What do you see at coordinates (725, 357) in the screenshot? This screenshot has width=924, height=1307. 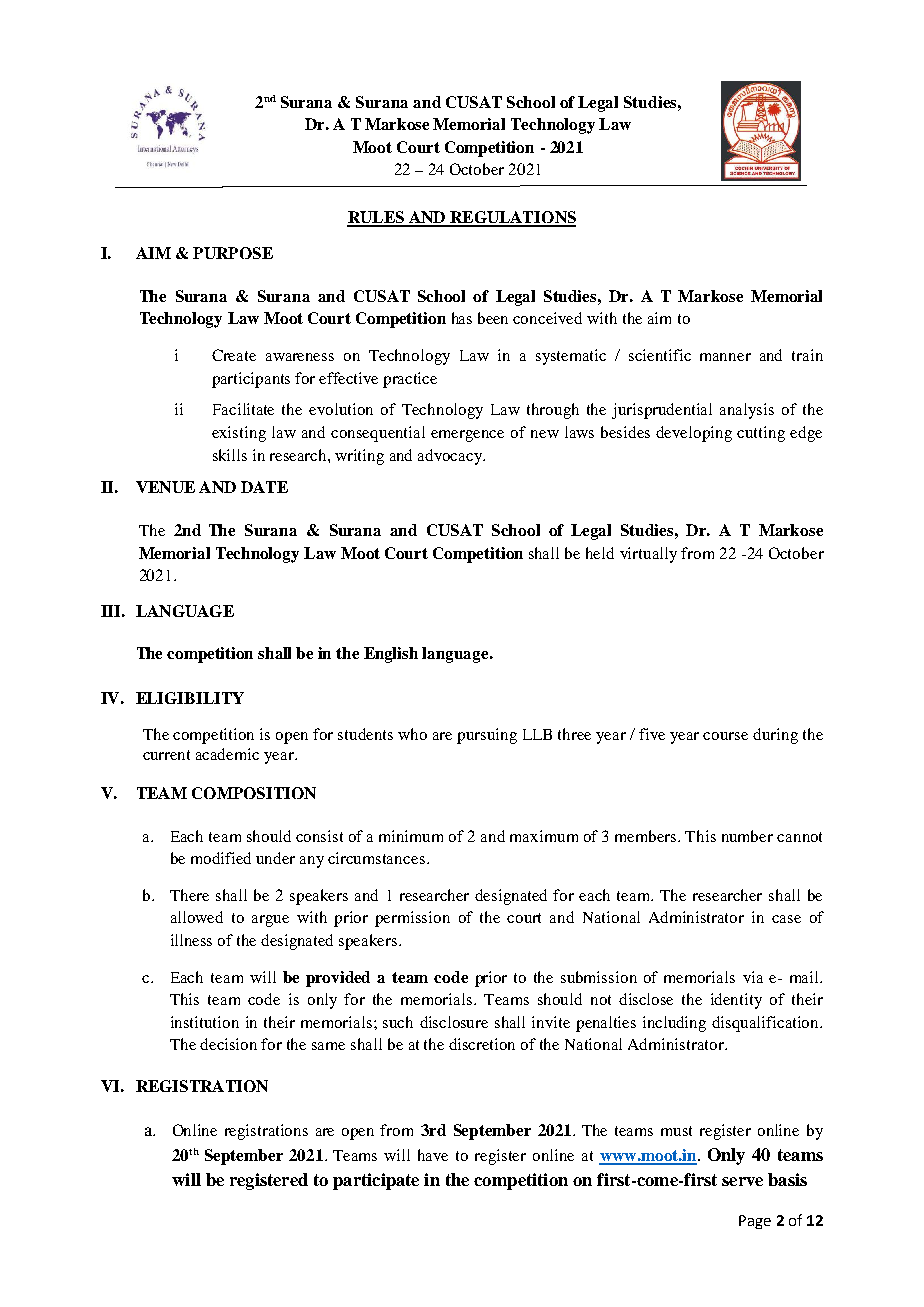 I see `manner` at bounding box center [725, 357].
